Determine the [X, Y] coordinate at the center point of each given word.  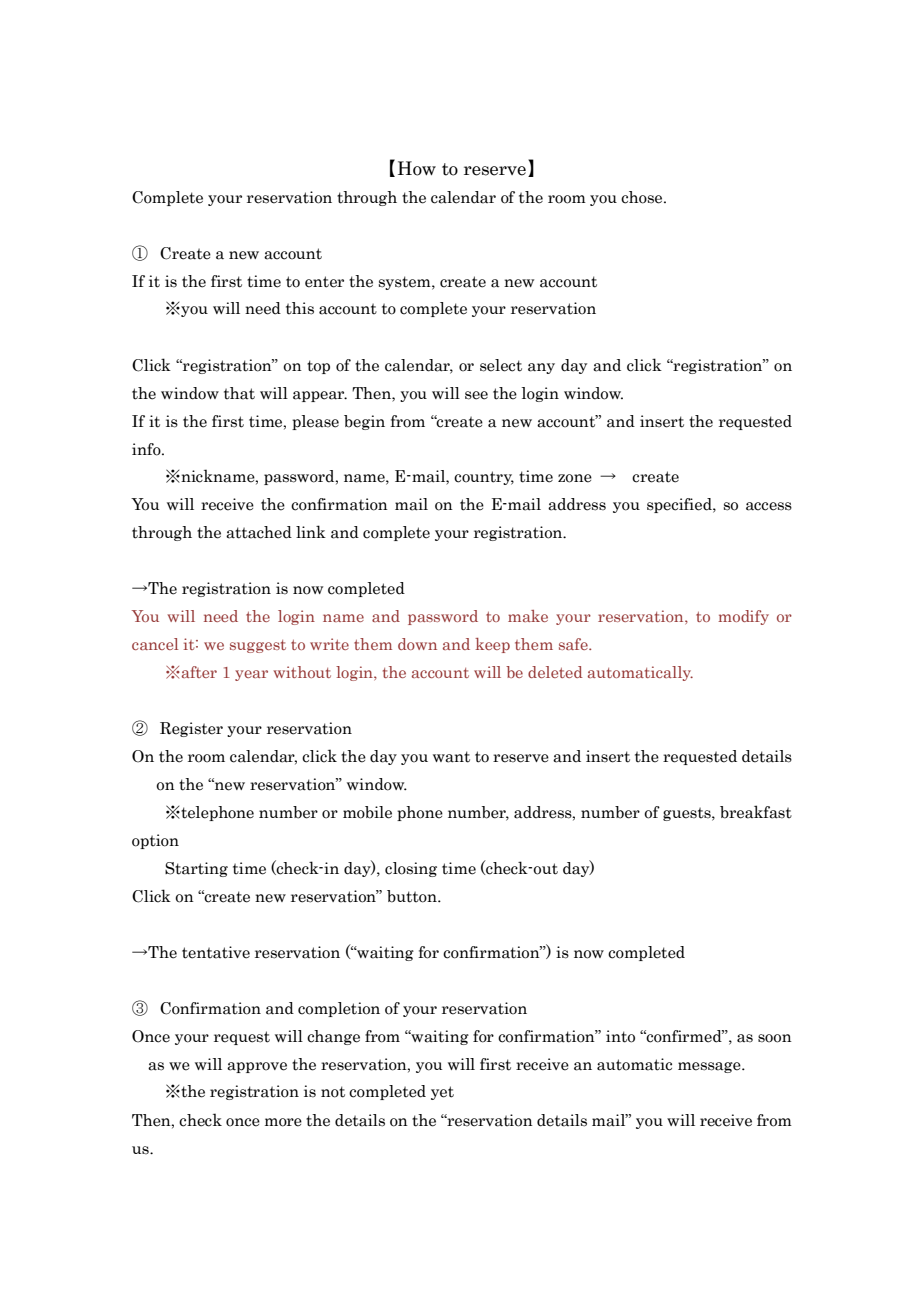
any [541, 368]
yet [442, 1093]
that [239, 393]
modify [743, 617]
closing [411, 869]
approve [257, 1067]
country [484, 478]
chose [643, 197]
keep [492, 645]
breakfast [756, 812]
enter [324, 282]
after [198, 672]
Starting [196, 869]
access [769, 506]
